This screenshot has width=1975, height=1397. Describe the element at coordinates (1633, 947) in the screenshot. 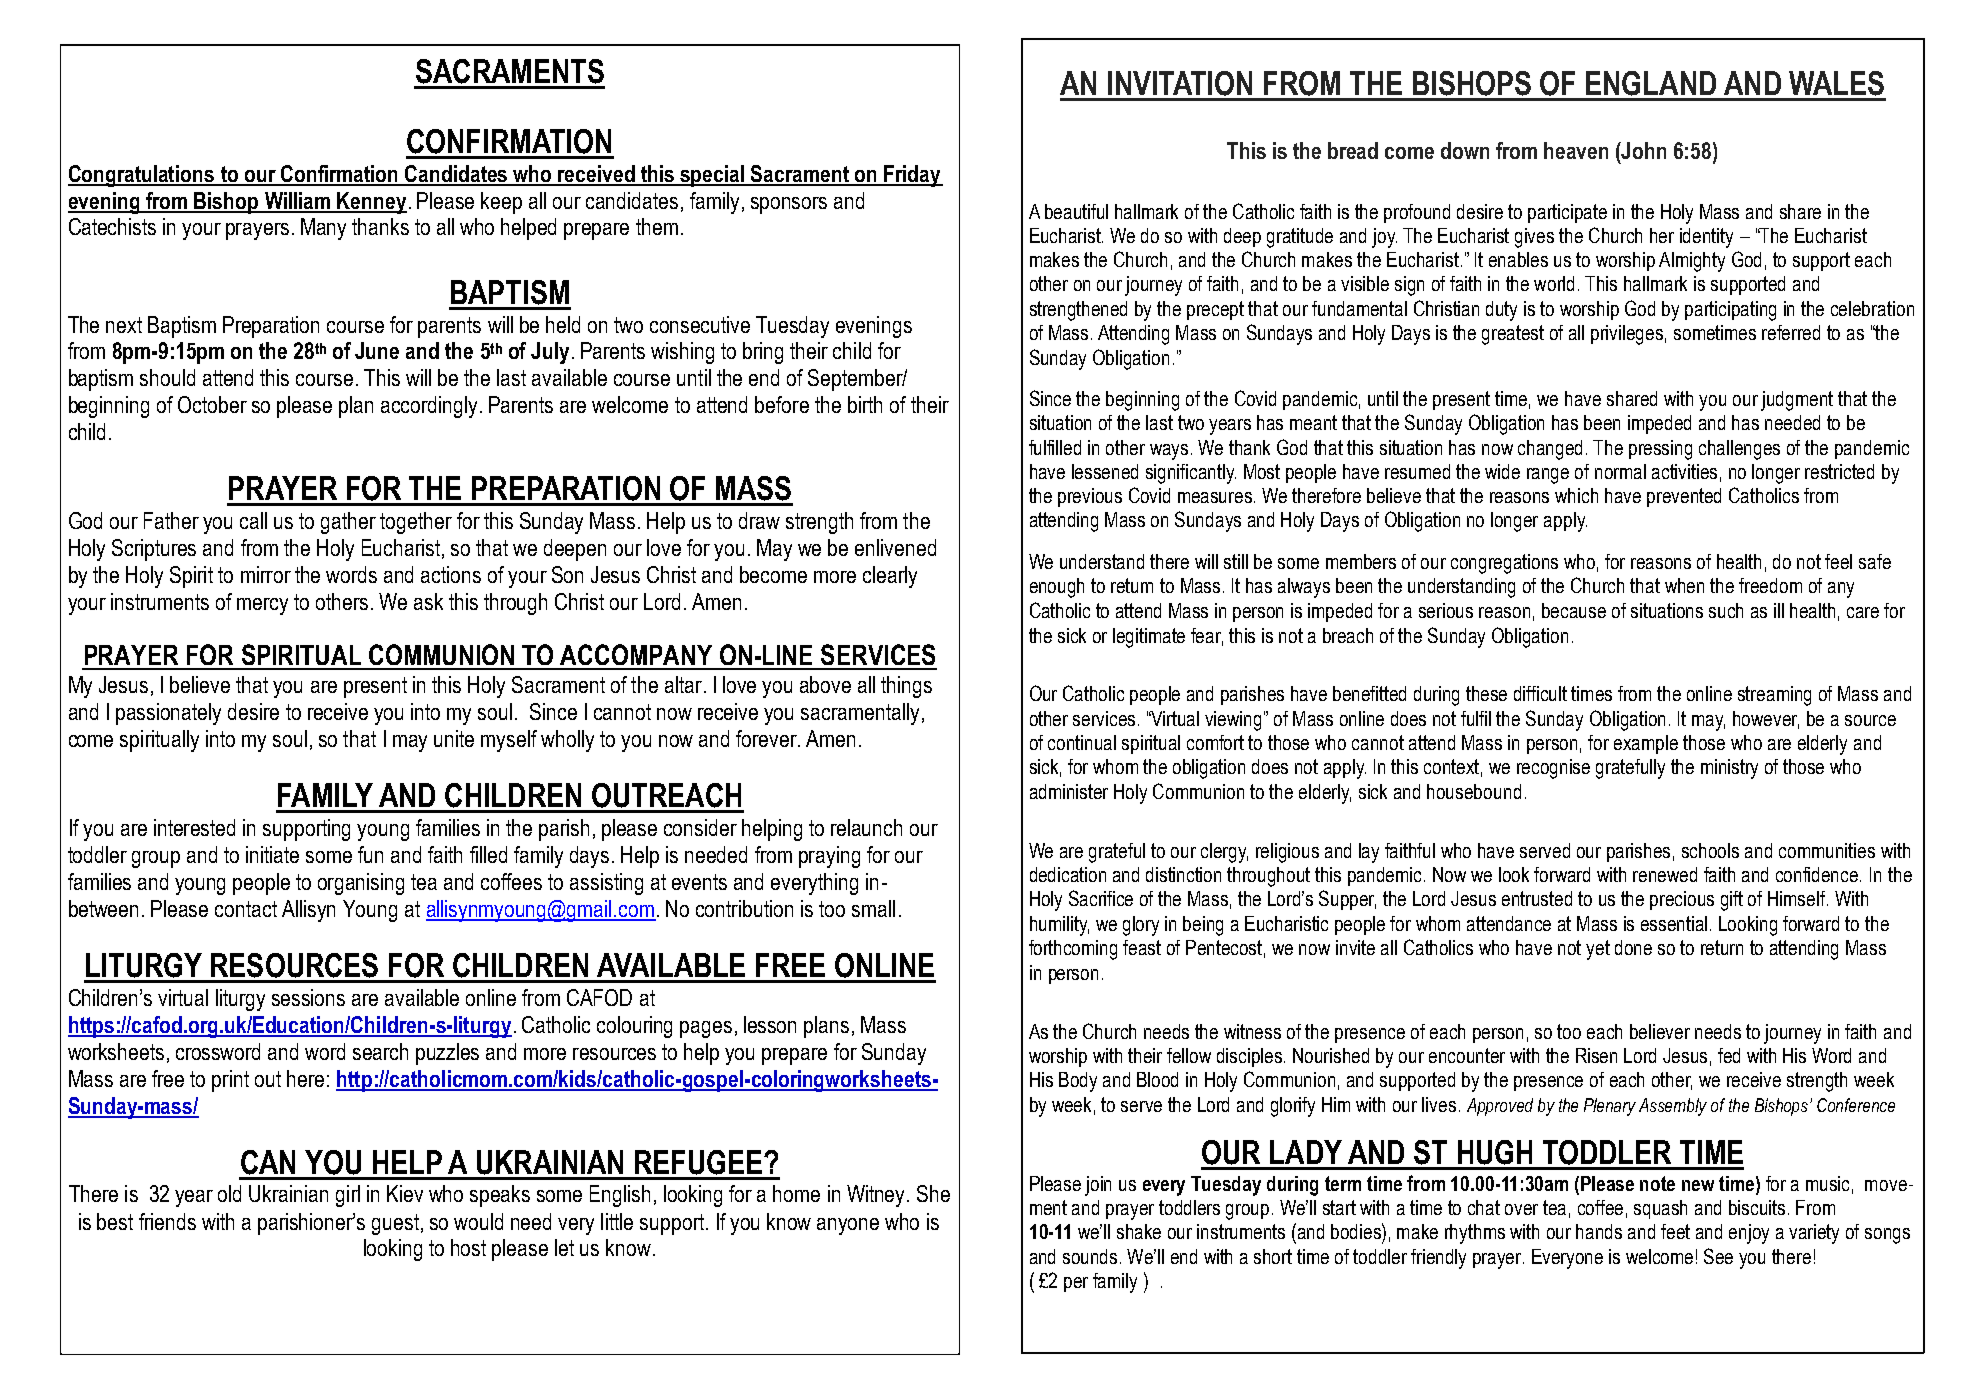

I see `done` at that location.
